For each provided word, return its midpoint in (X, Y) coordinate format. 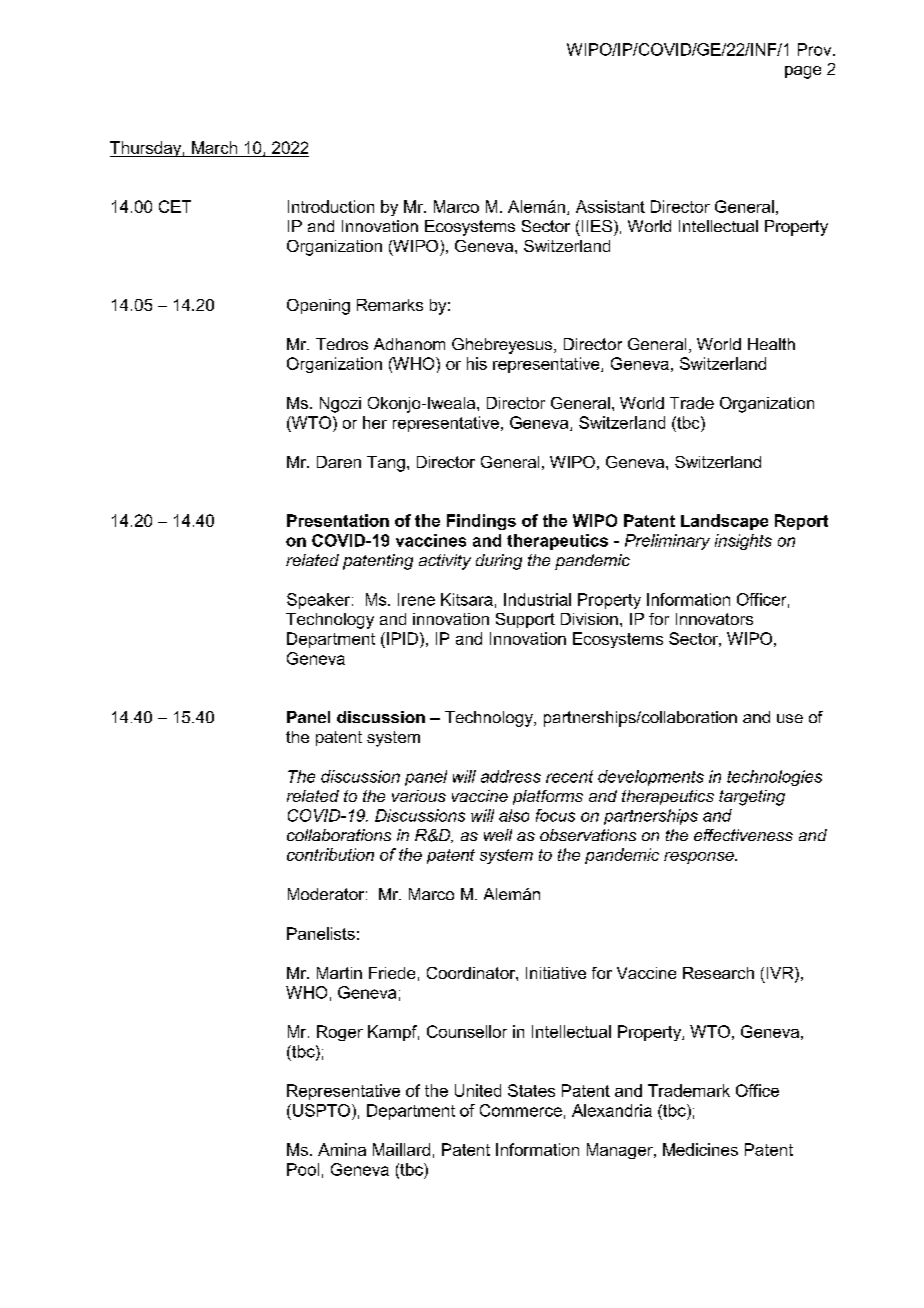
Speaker (320, 601)
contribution (330, 854)
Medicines (700, 1149)
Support (525, 620)
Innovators (714, 619)
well (498, 835)
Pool (303, 1169)
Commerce (521, 1110)
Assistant (610, 206)
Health (771, 344)
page (803, 72)
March (214, 147)
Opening (318, 307)
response (700, 858)
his (477, 363)
